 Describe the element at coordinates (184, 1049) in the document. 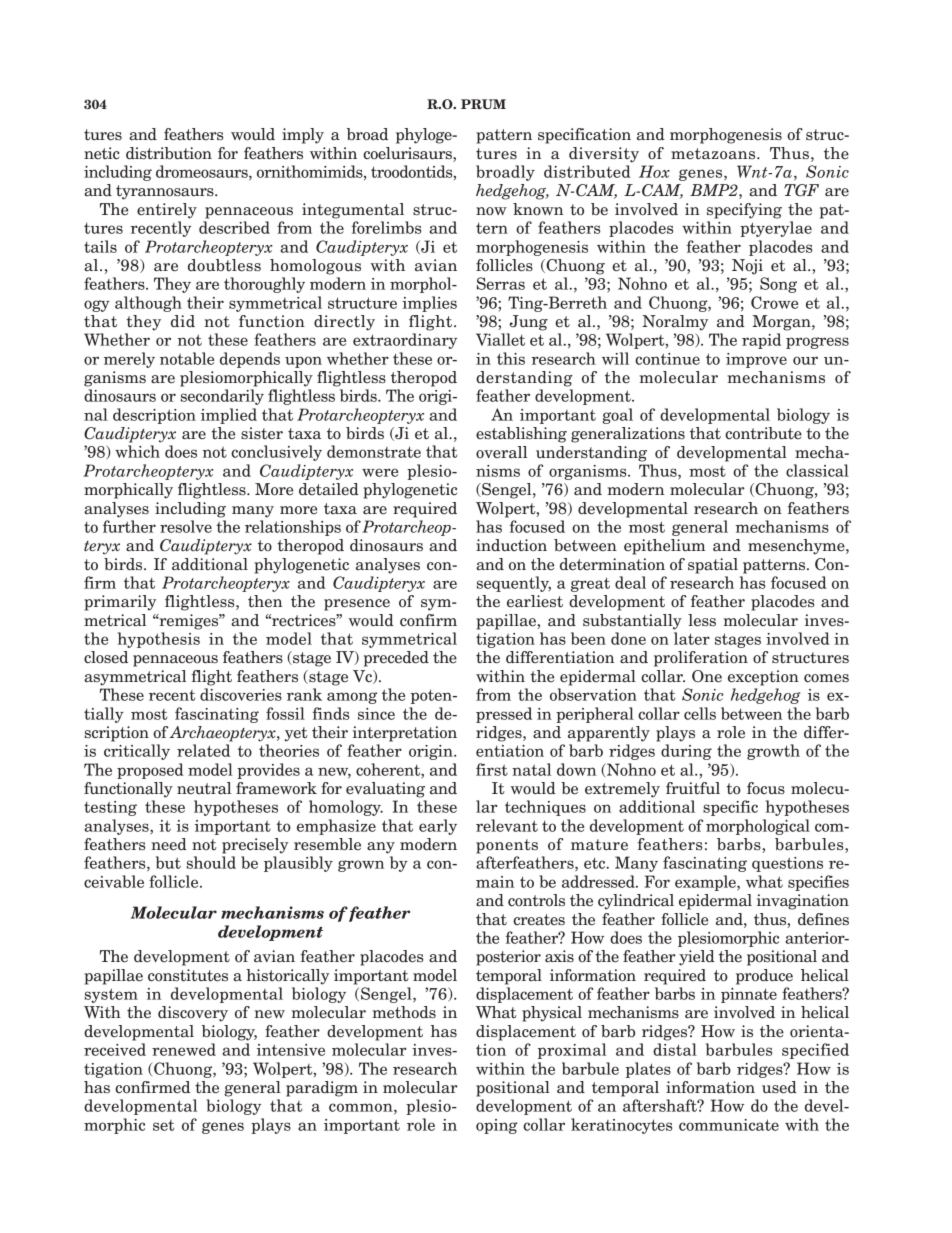

I see `renewed` at that location.
